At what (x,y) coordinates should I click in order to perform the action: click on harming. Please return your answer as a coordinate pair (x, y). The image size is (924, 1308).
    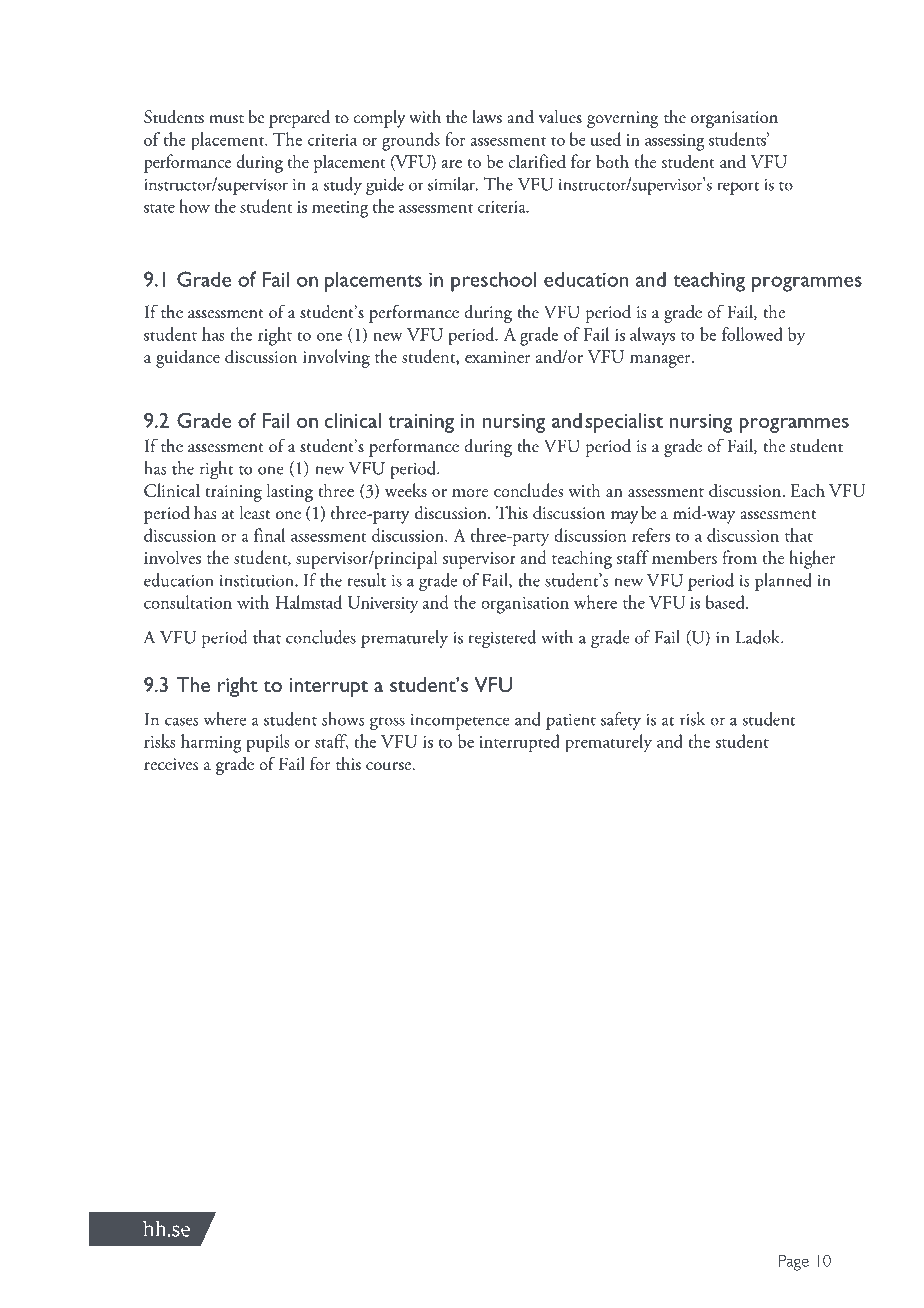
    Looking at the image, I should click on (211, 743).
